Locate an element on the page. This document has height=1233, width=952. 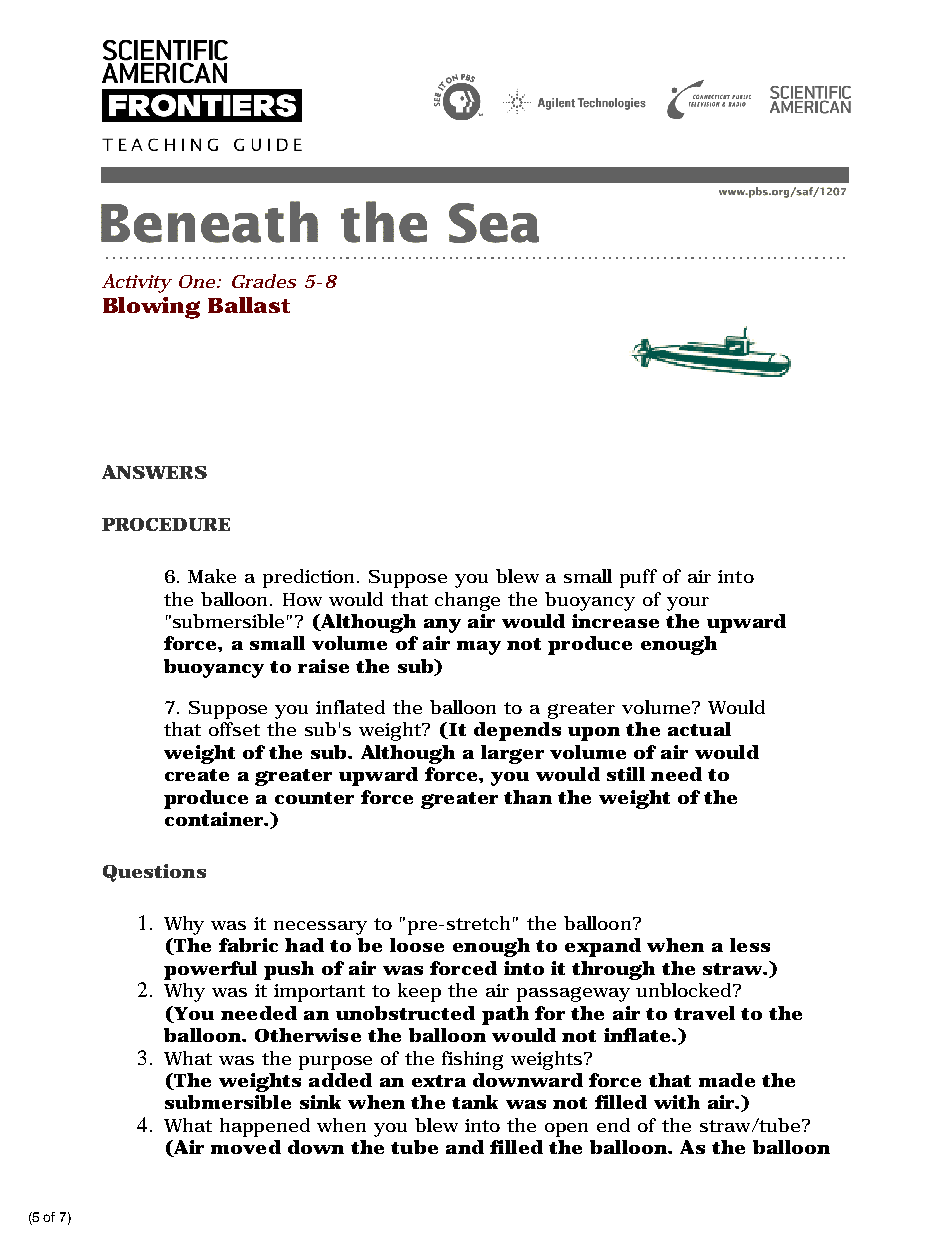
offset is located at coordinates (234, 729).
